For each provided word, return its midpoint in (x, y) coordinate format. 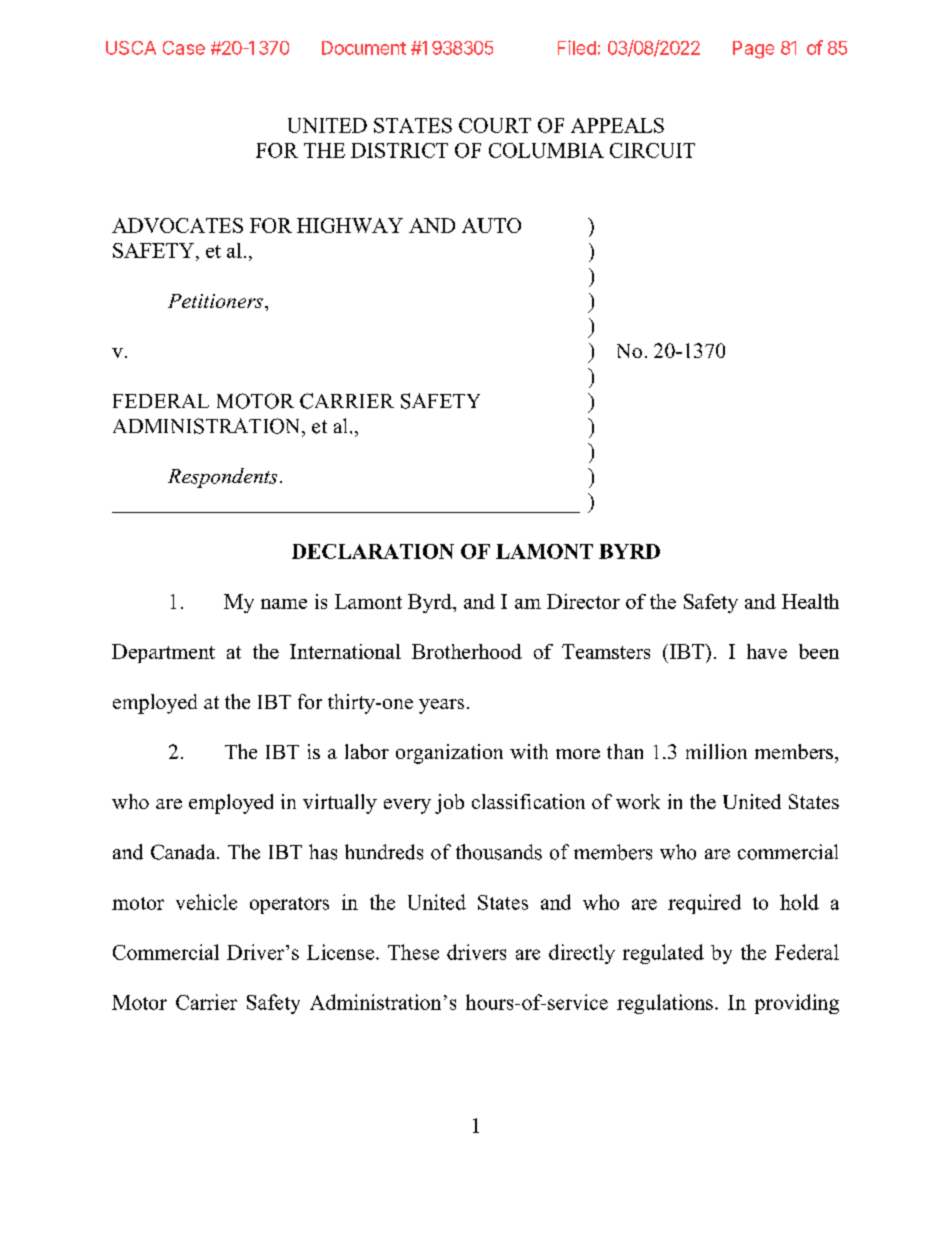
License (342, 952)
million (716, 751)
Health (810, 601)
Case (184, 48)
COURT (495, 125)
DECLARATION (373, 551)
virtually (340, 804)
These (413, 952)
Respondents (222, 478)
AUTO (491, 225)
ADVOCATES (177, 225)
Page (753, 50)
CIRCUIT (652, 150)
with (529, 751)
